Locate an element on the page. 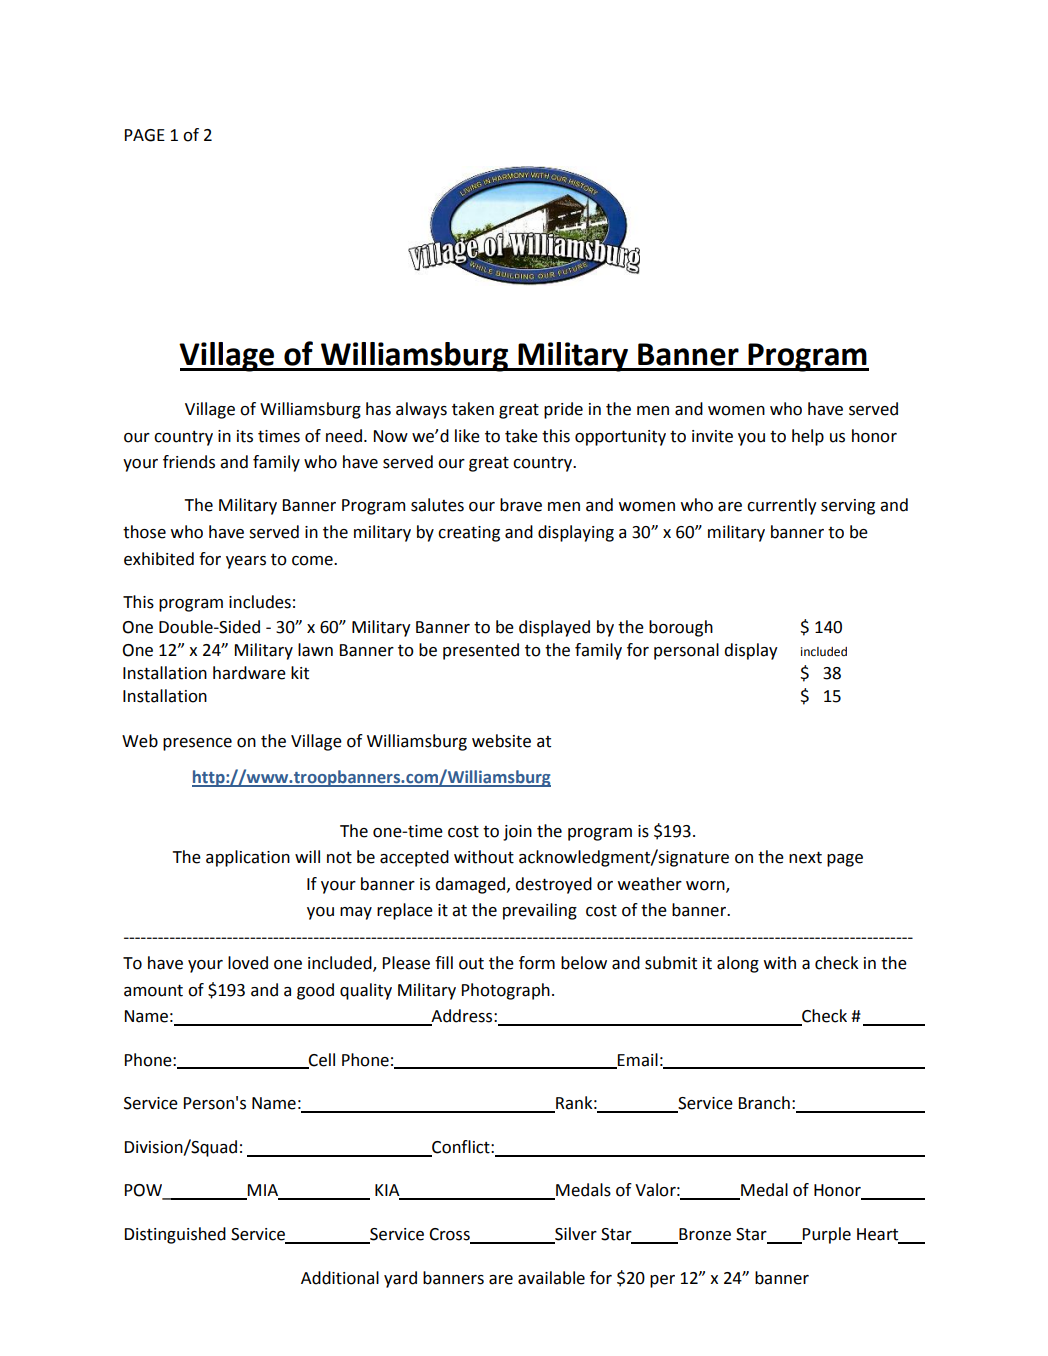  application is located at coordinates (248, 858).
